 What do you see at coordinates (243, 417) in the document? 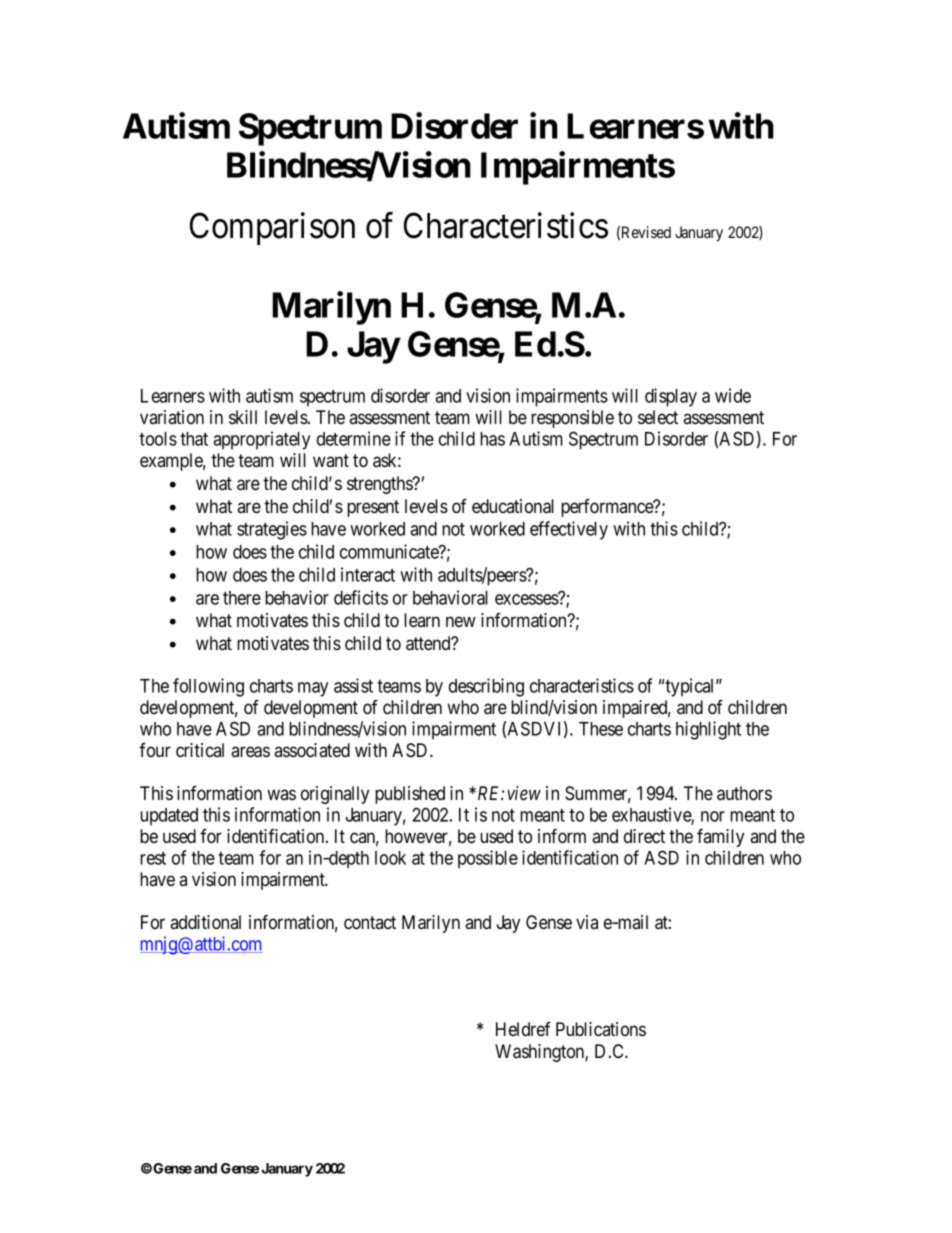
I see `skill` at bounding box center [243, 417].
